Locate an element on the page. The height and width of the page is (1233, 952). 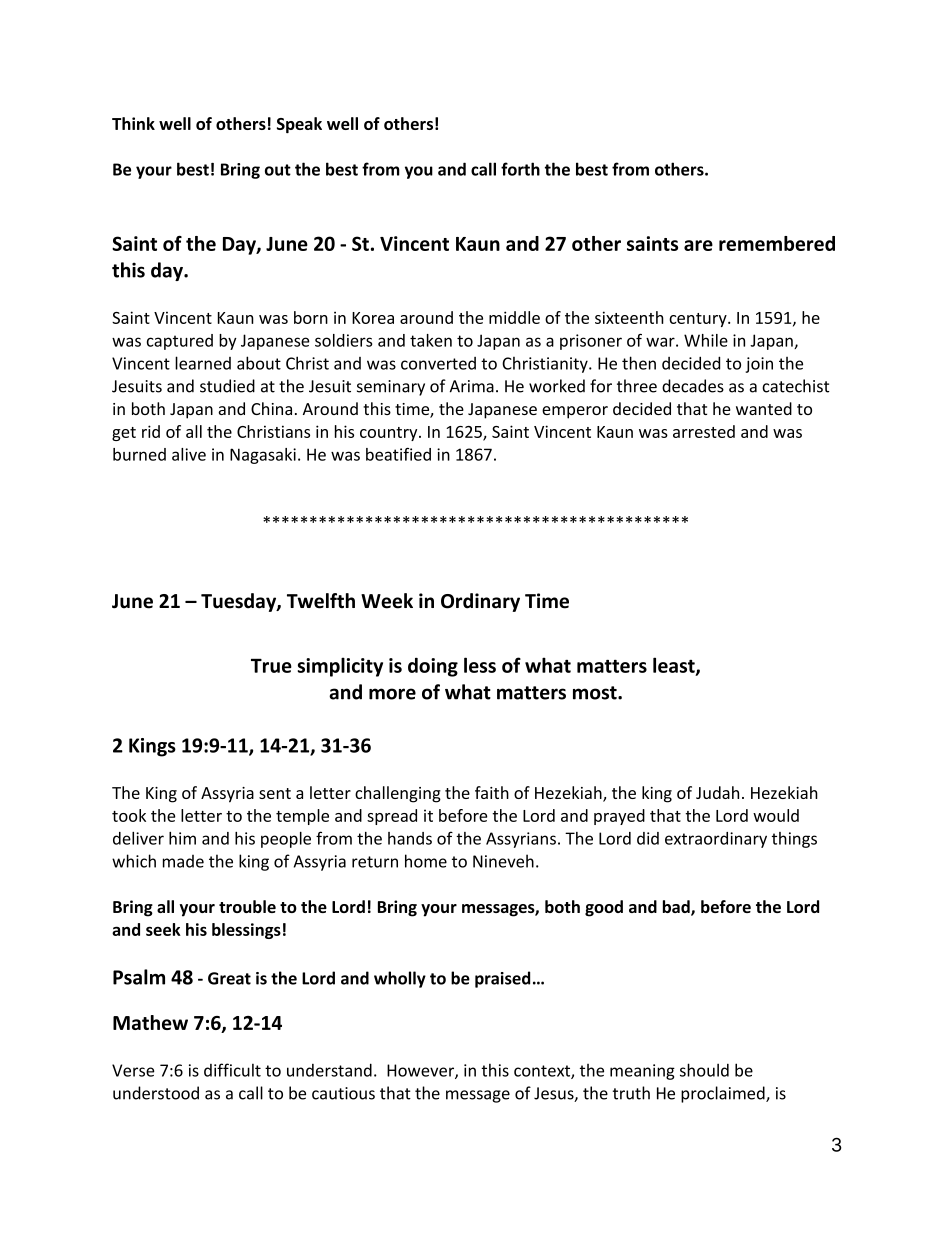
Think is located at coordinates (133, 123).
